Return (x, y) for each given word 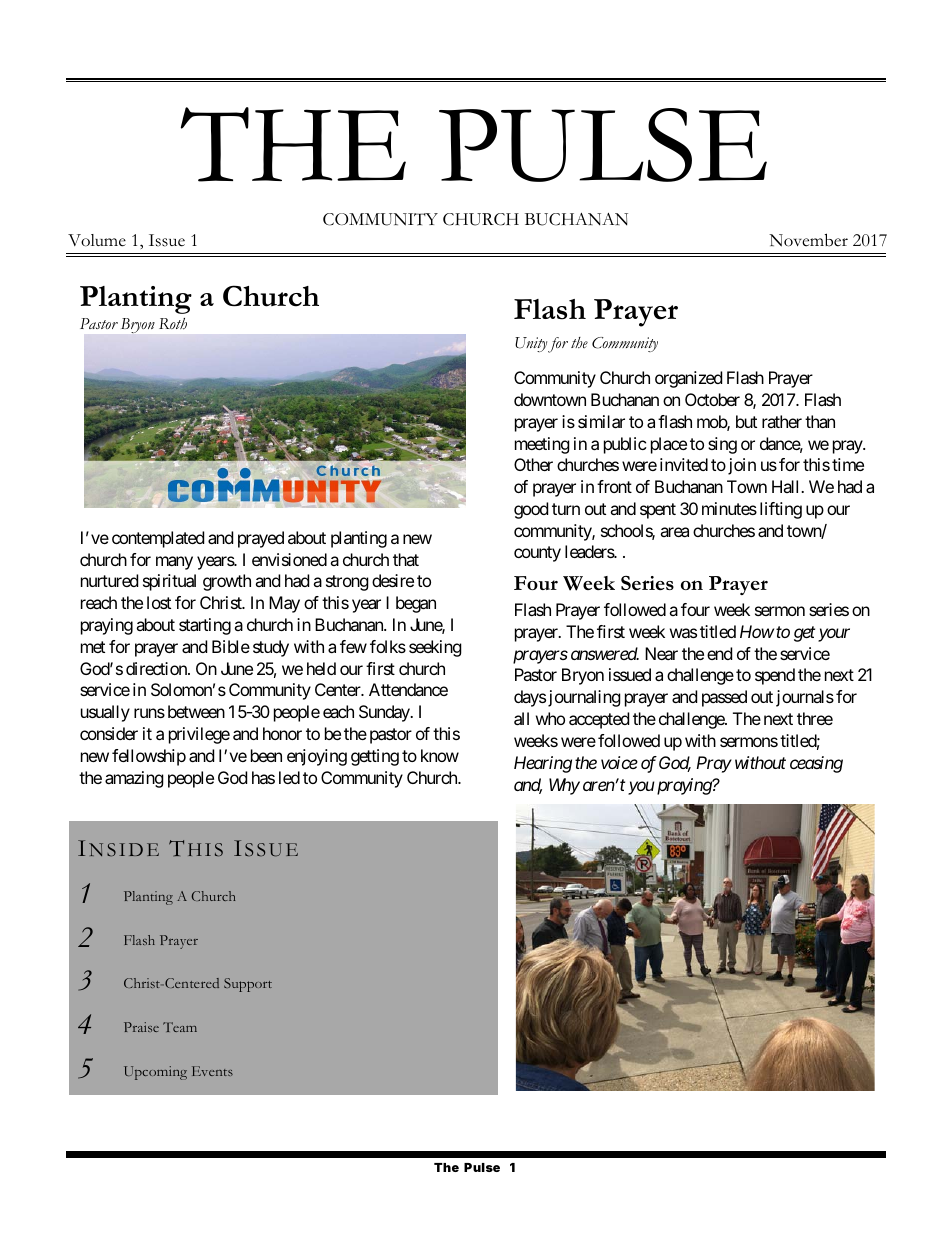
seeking (435, 648)
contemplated (158, 539)
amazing (134, 779)
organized (688, 379)
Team (180, 1027)
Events (212, 1071)
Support (248, 985)
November (808, 240)
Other (533, 464)
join (740, 466)
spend (775, 676)
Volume (97, 240)
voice (619, 762)
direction (157, 668)
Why (564, 786)
